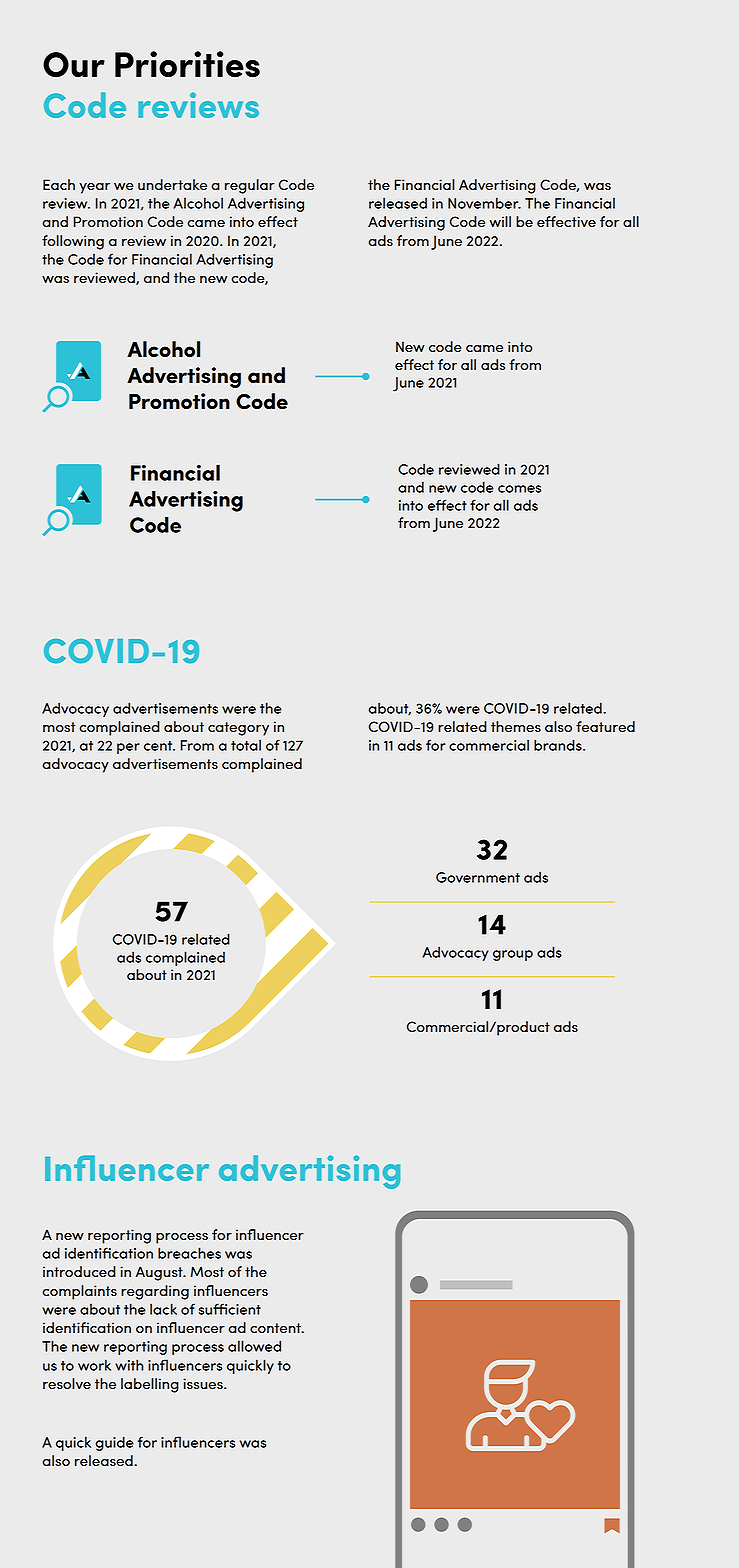 The height and width of the screenshot is (1568, 739). What do you see at coordinates (250, 186) in the screenshot?
I see `regular` at bounding box center [250, 186].
